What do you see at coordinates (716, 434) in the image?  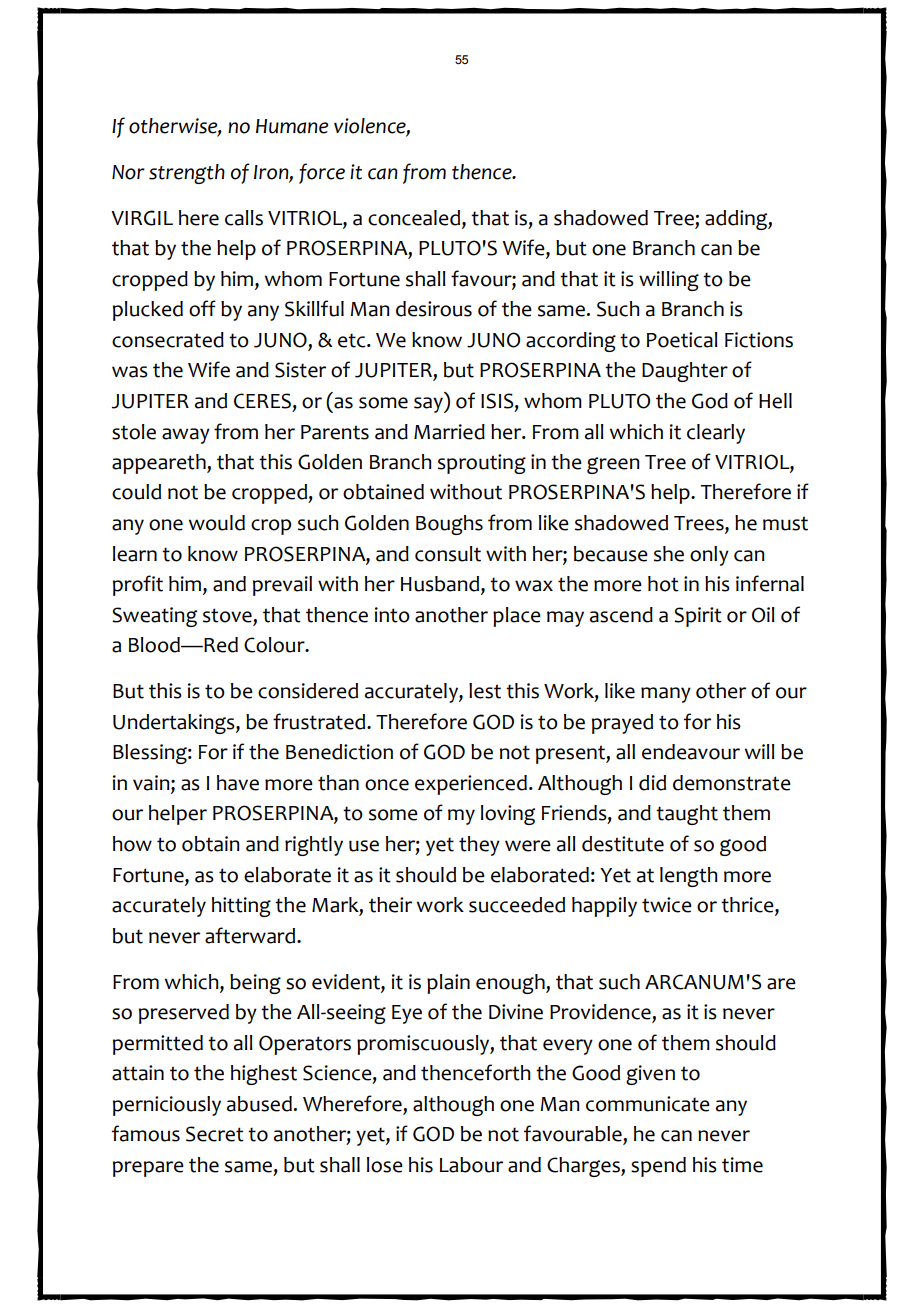 I see `clearly` at bounding box center [716, 434].
